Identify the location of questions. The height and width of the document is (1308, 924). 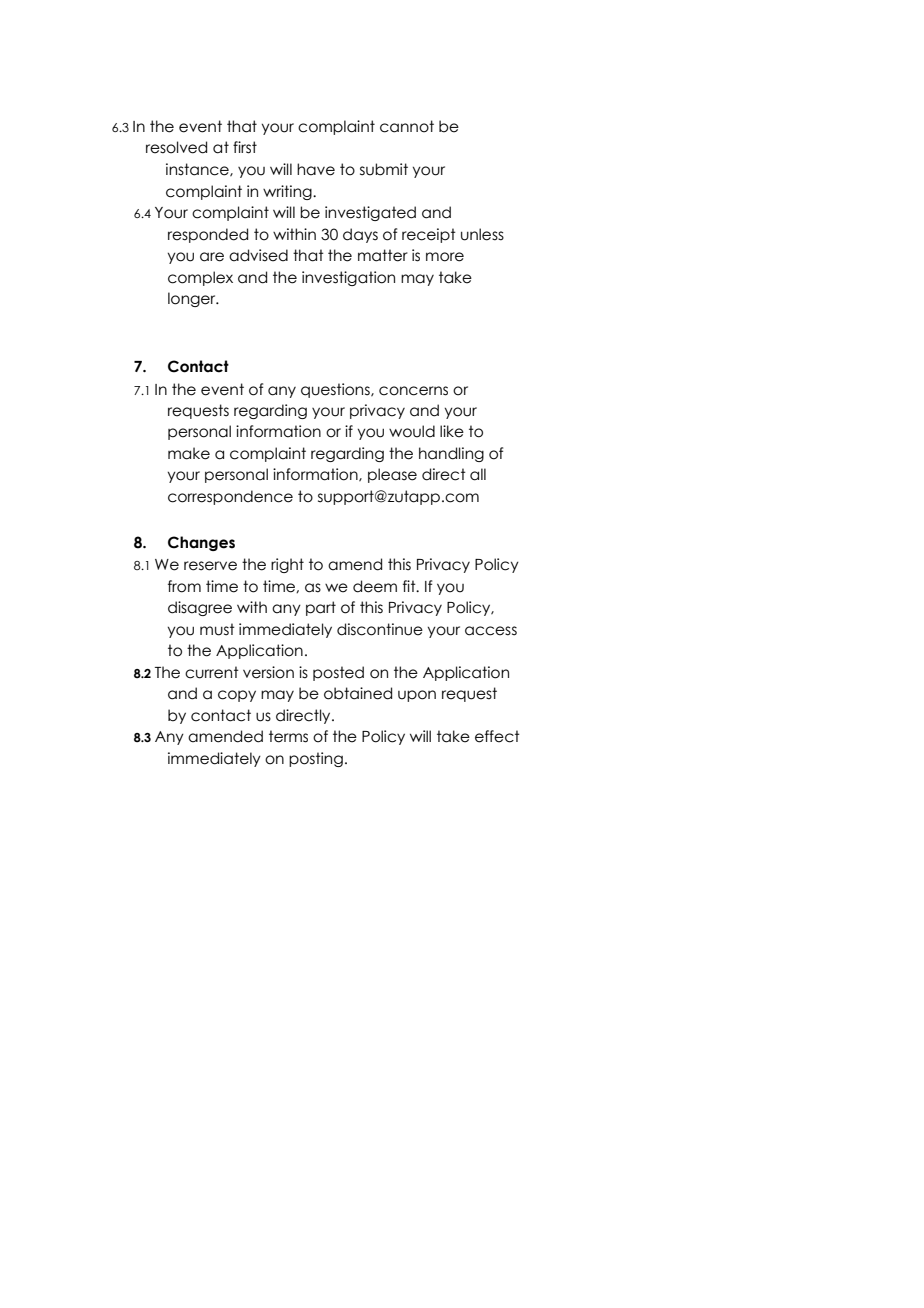
(336, 390).
